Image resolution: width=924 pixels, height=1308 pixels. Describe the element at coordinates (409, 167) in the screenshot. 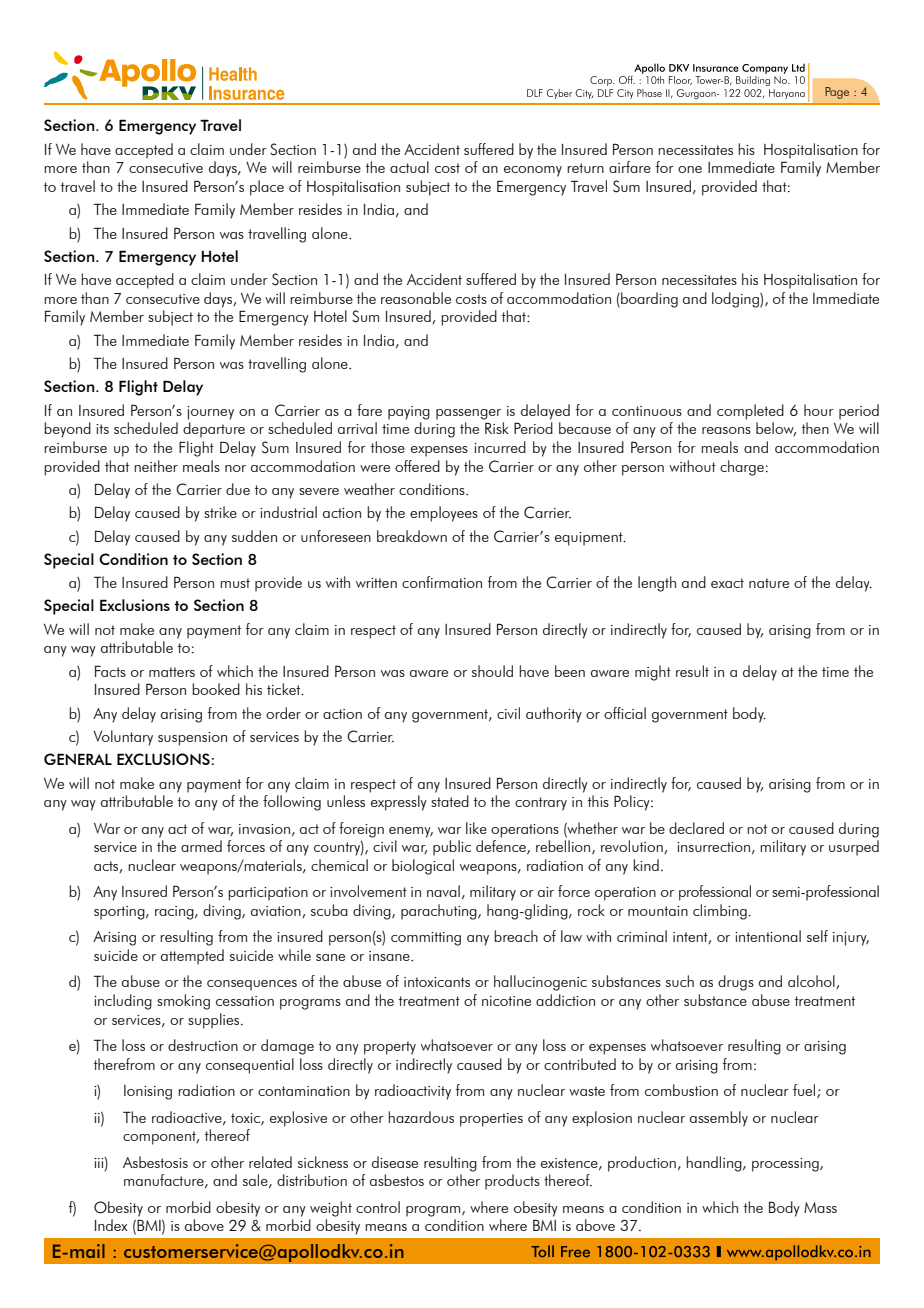

I see `actual` at that location.
